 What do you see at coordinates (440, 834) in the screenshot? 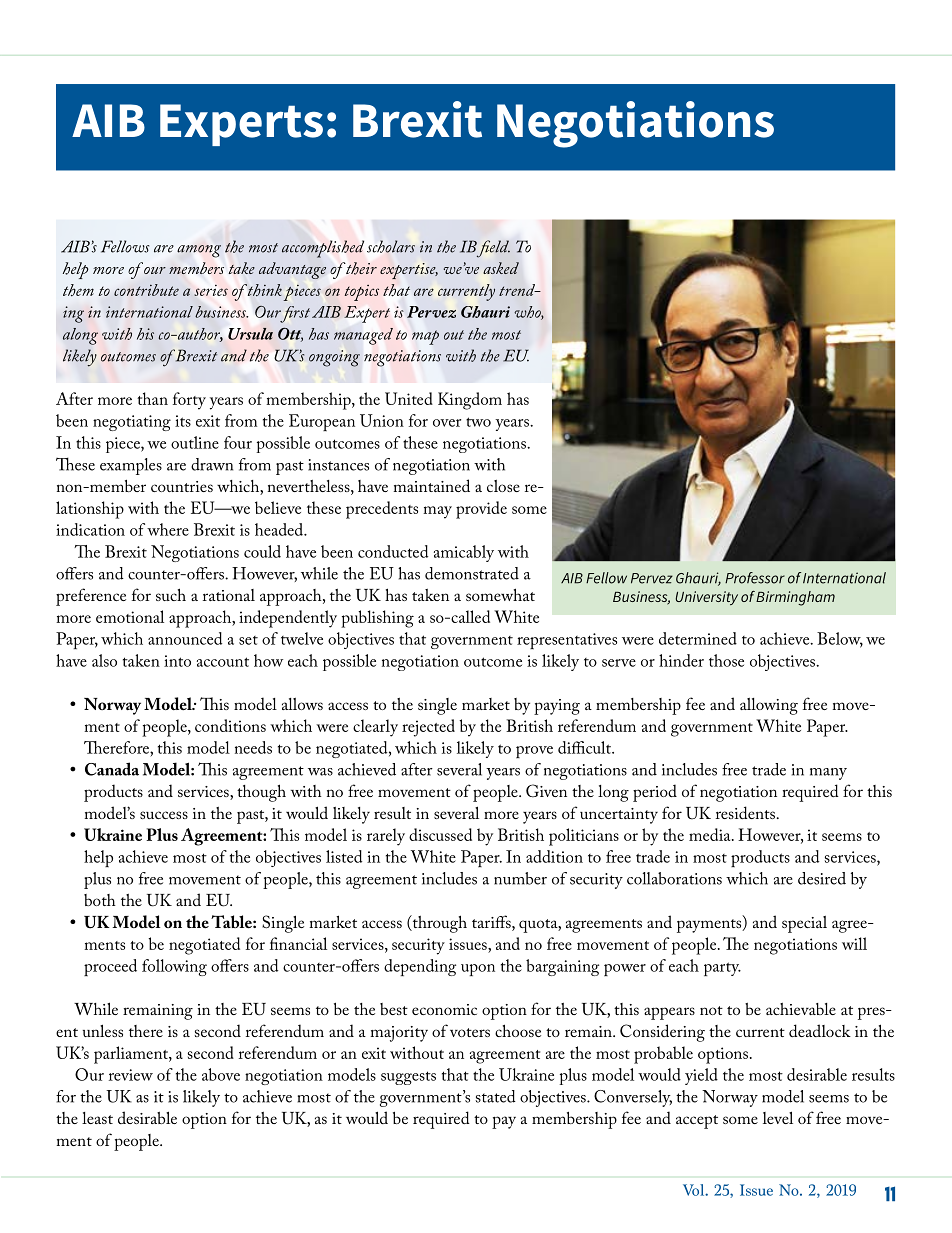
I see `discussed` at bounding box center [440, 834].
